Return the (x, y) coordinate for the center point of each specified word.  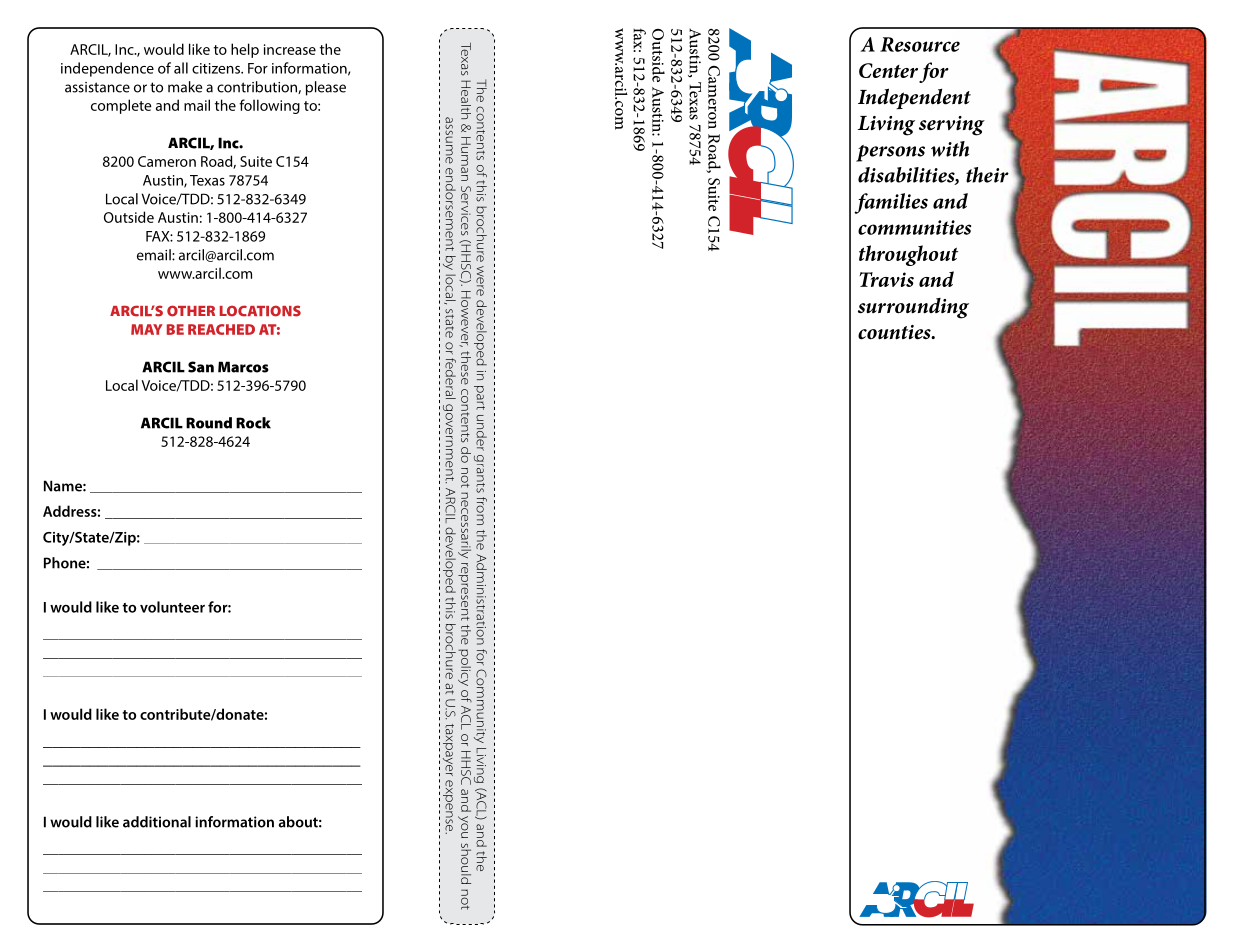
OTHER (191, 311)
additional (157, 822)
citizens (217, 68)
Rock (253, 423)
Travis (886, 279)
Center (888, 70)
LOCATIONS (260, 311)
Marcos (243, 367)
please (326, 88)
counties (895, 332)
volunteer (172, 607)
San (201, 367)
